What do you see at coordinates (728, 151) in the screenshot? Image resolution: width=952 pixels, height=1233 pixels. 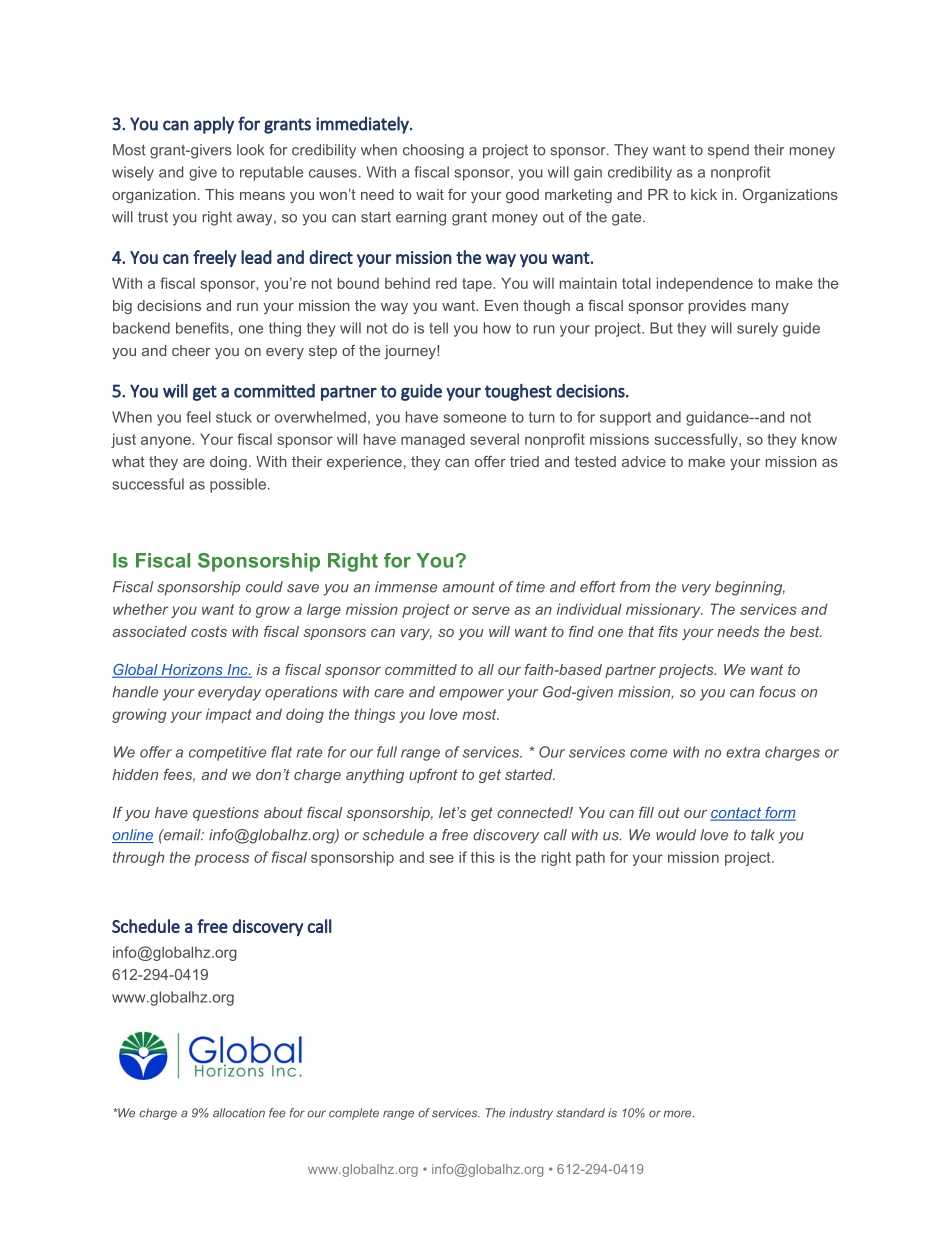 I see `spend` at bounding box center [728, 151].
